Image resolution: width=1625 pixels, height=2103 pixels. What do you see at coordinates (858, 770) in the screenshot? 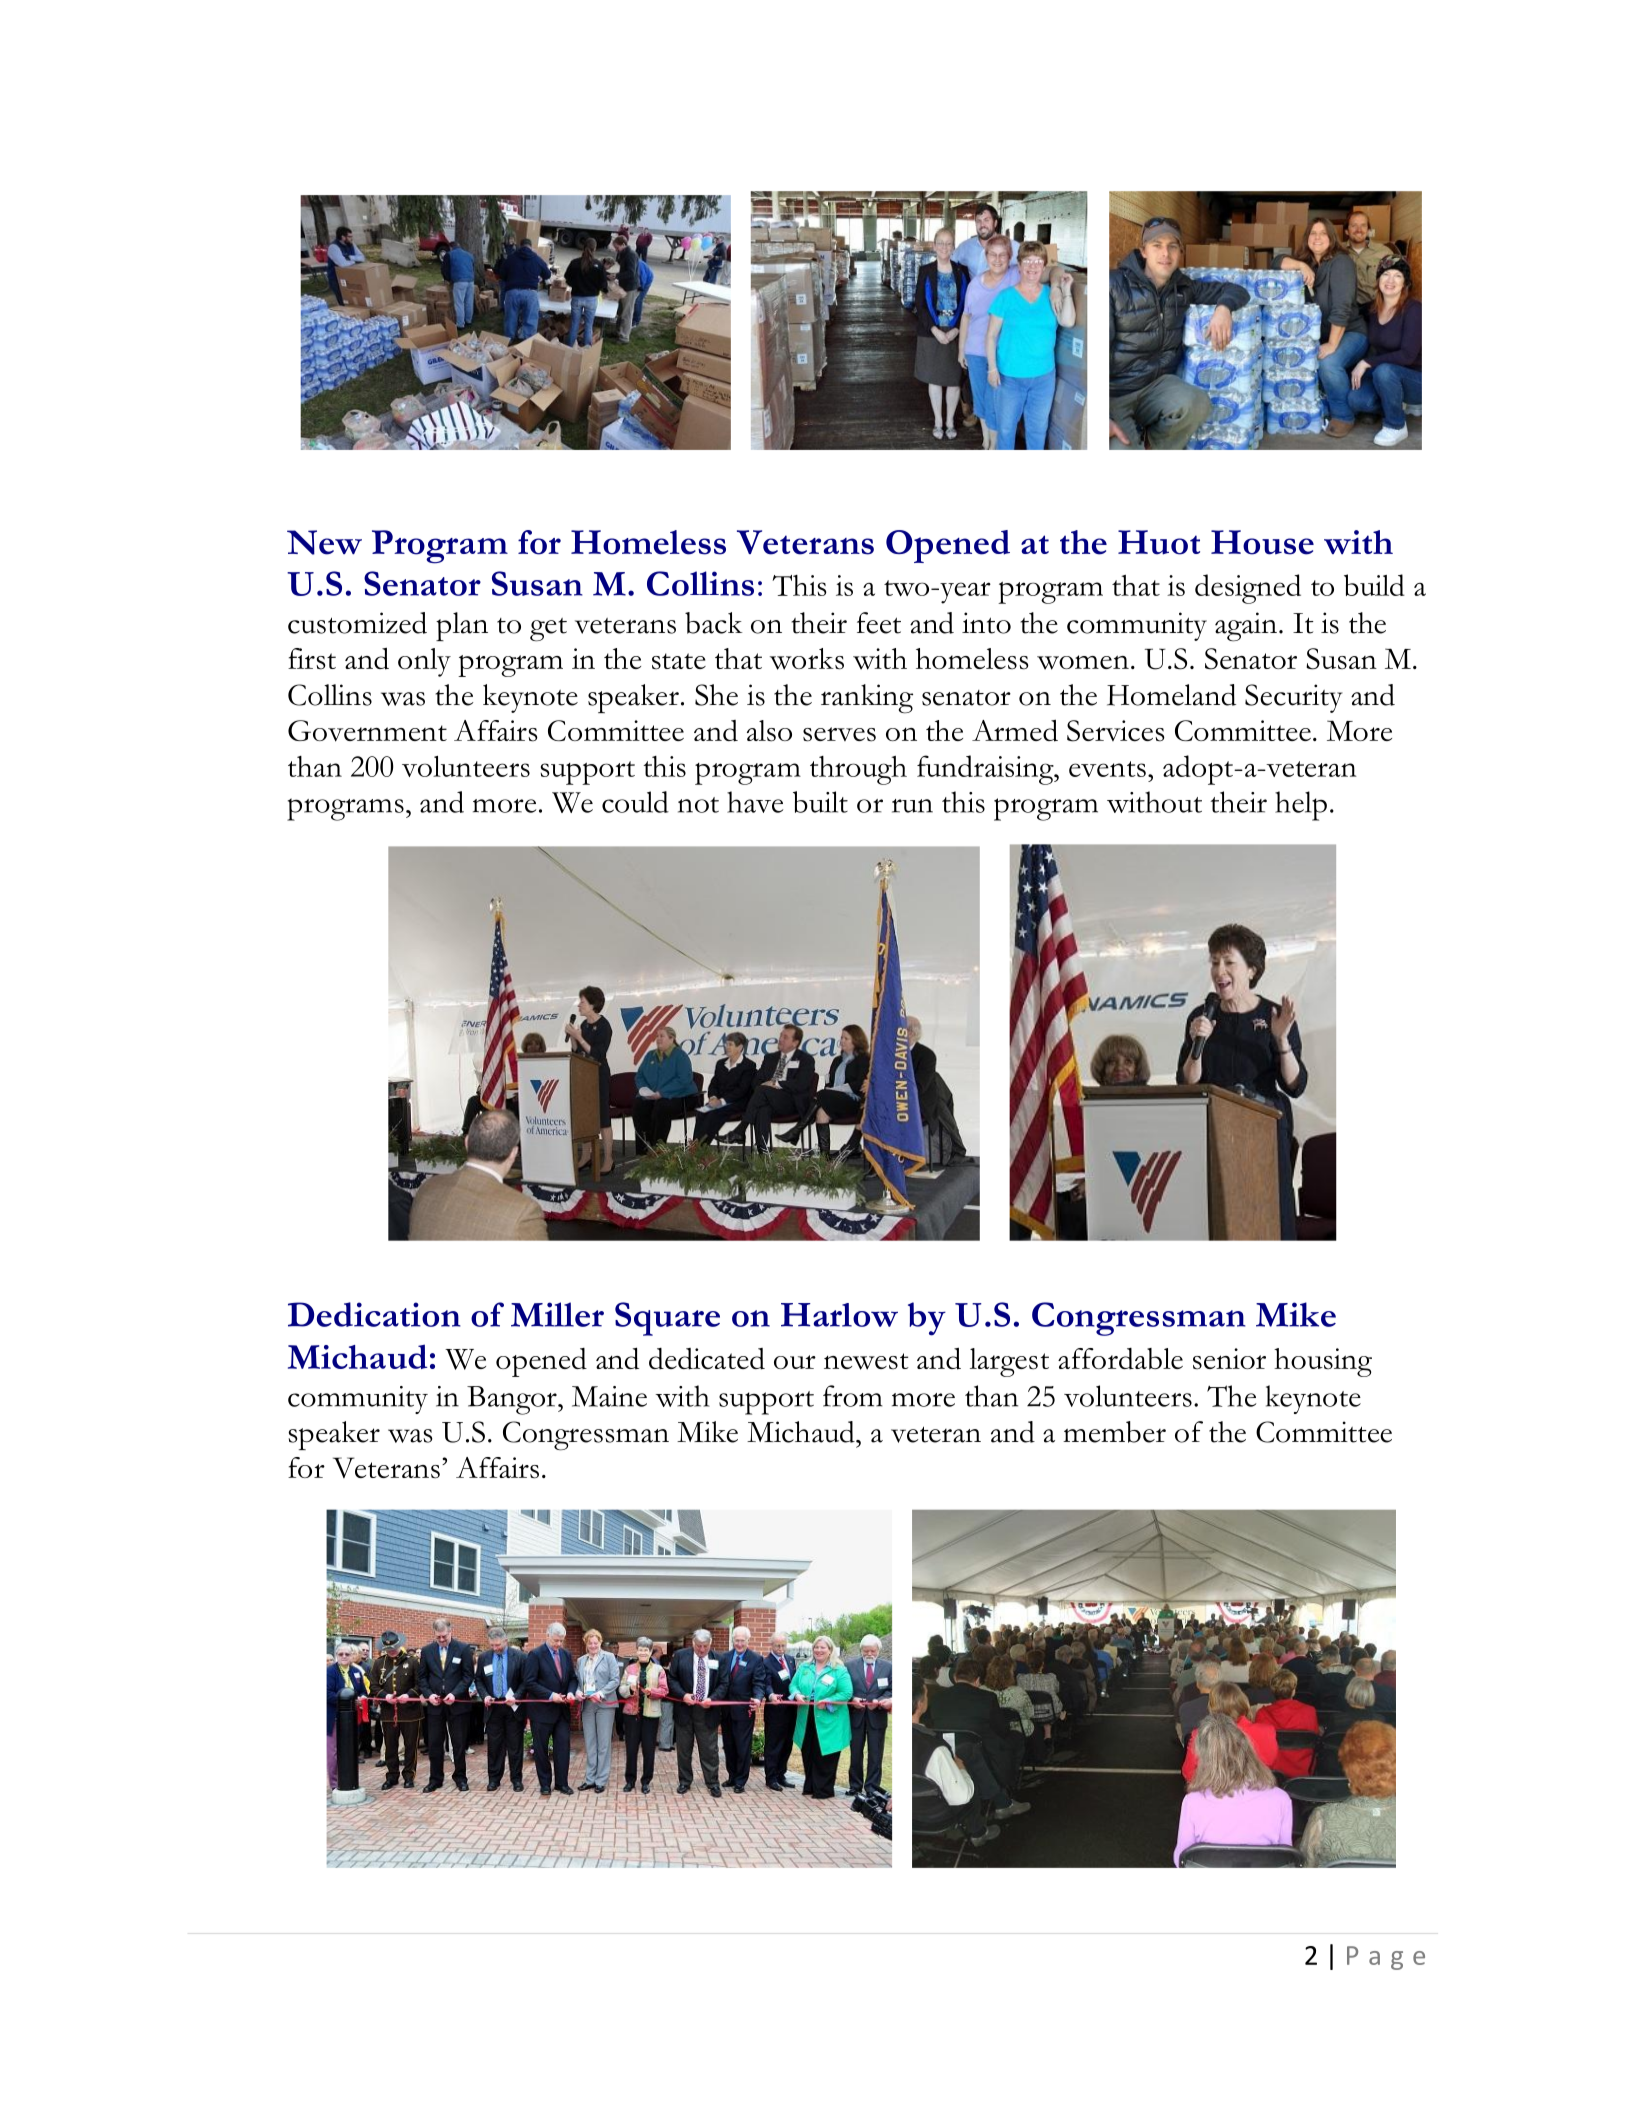
I see `through` at bounding box center [858, 770].
